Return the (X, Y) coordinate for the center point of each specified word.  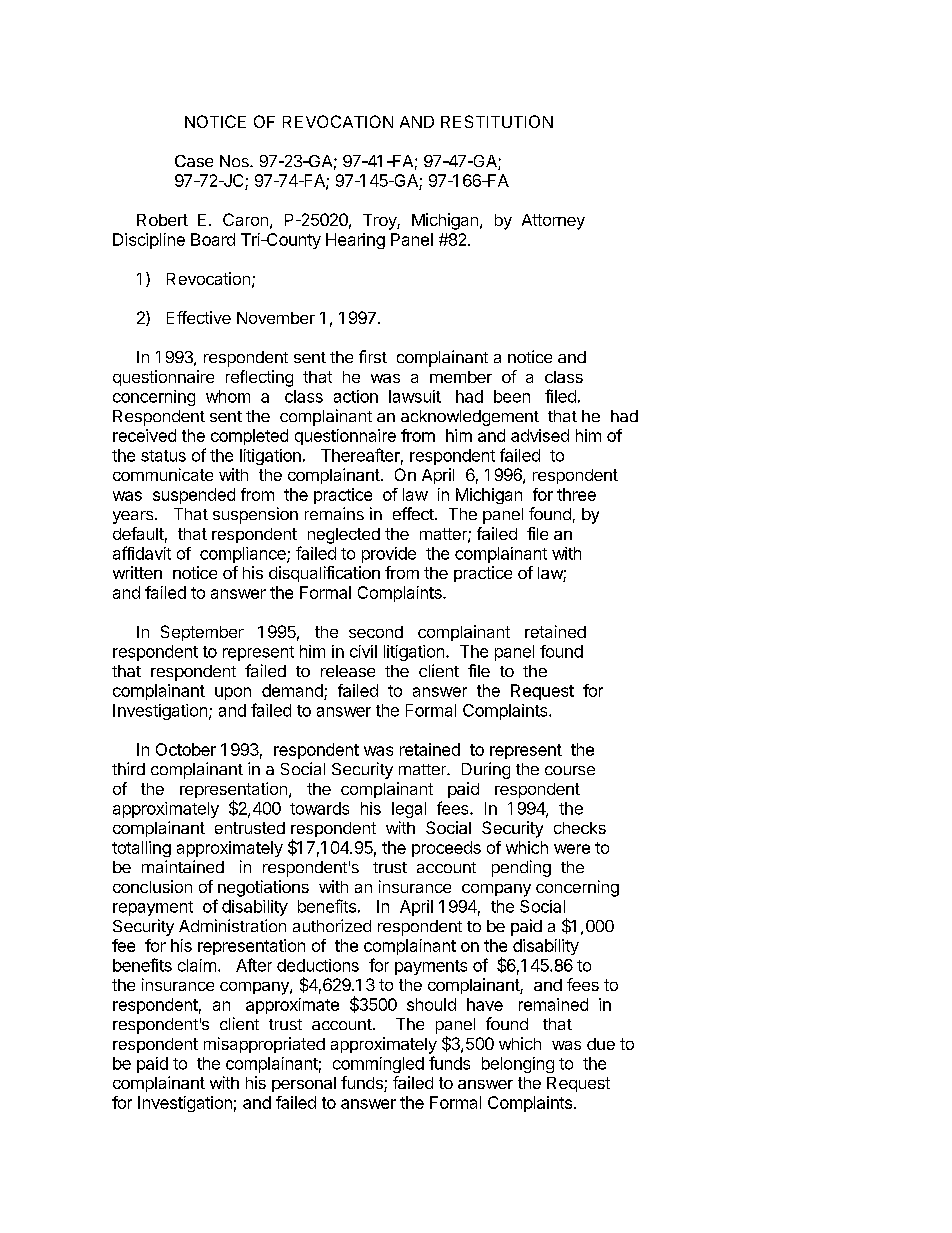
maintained (183, 866)
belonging (518, 1065)
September (202, 633)
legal (409, 810)
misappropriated (264, 1045)
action (356, 396)
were (572, 849)
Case (194, 161)
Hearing (355, 241)
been (512, 396)
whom (228, 396)
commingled (378, 1065)
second (376, 632)
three (576, 494)
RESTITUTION (497, 121)
